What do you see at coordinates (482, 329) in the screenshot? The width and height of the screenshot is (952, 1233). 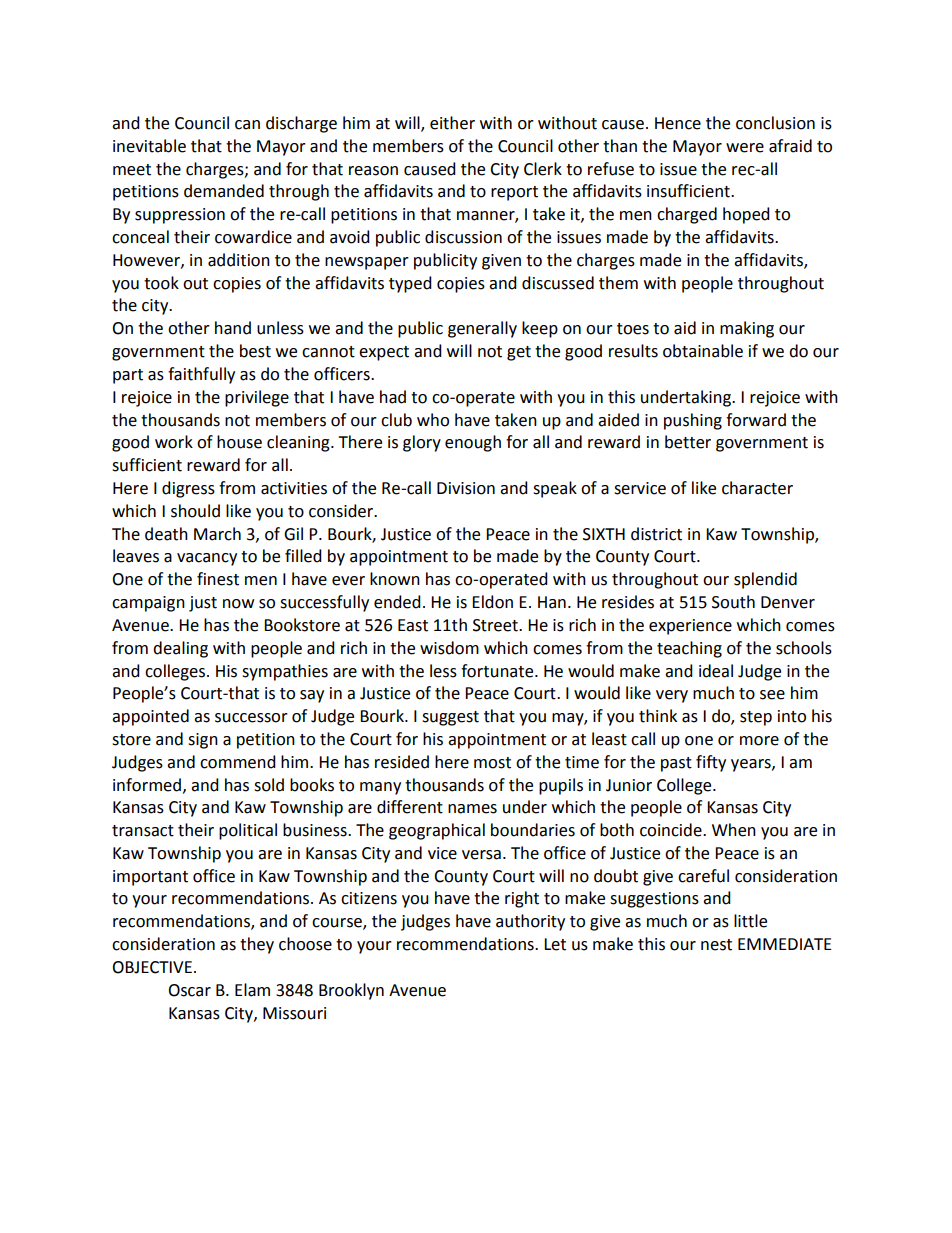 I see `generally` at bounding box center [482, 329].
